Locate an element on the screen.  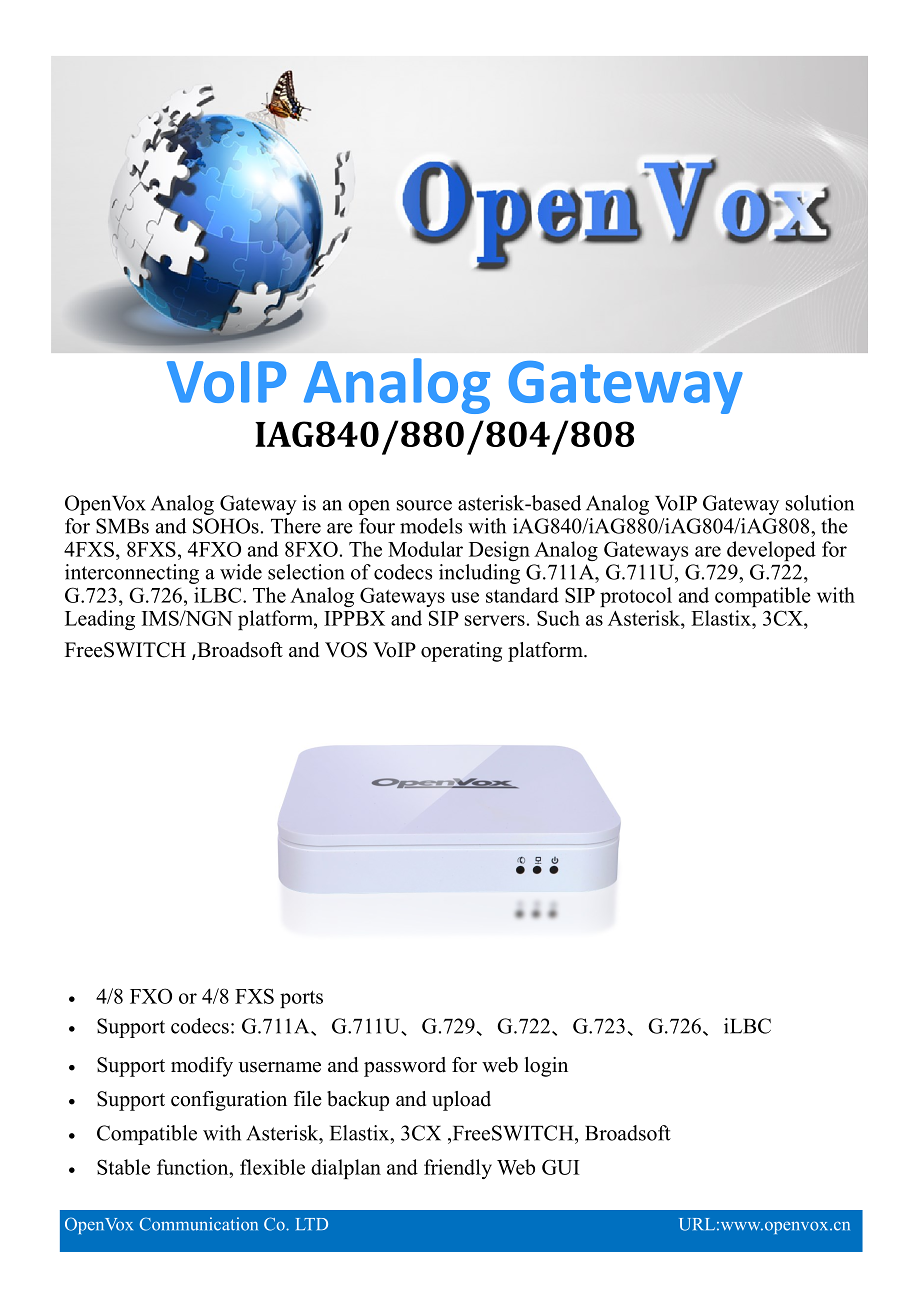
Communication is located at coordinates (199, 1224).
